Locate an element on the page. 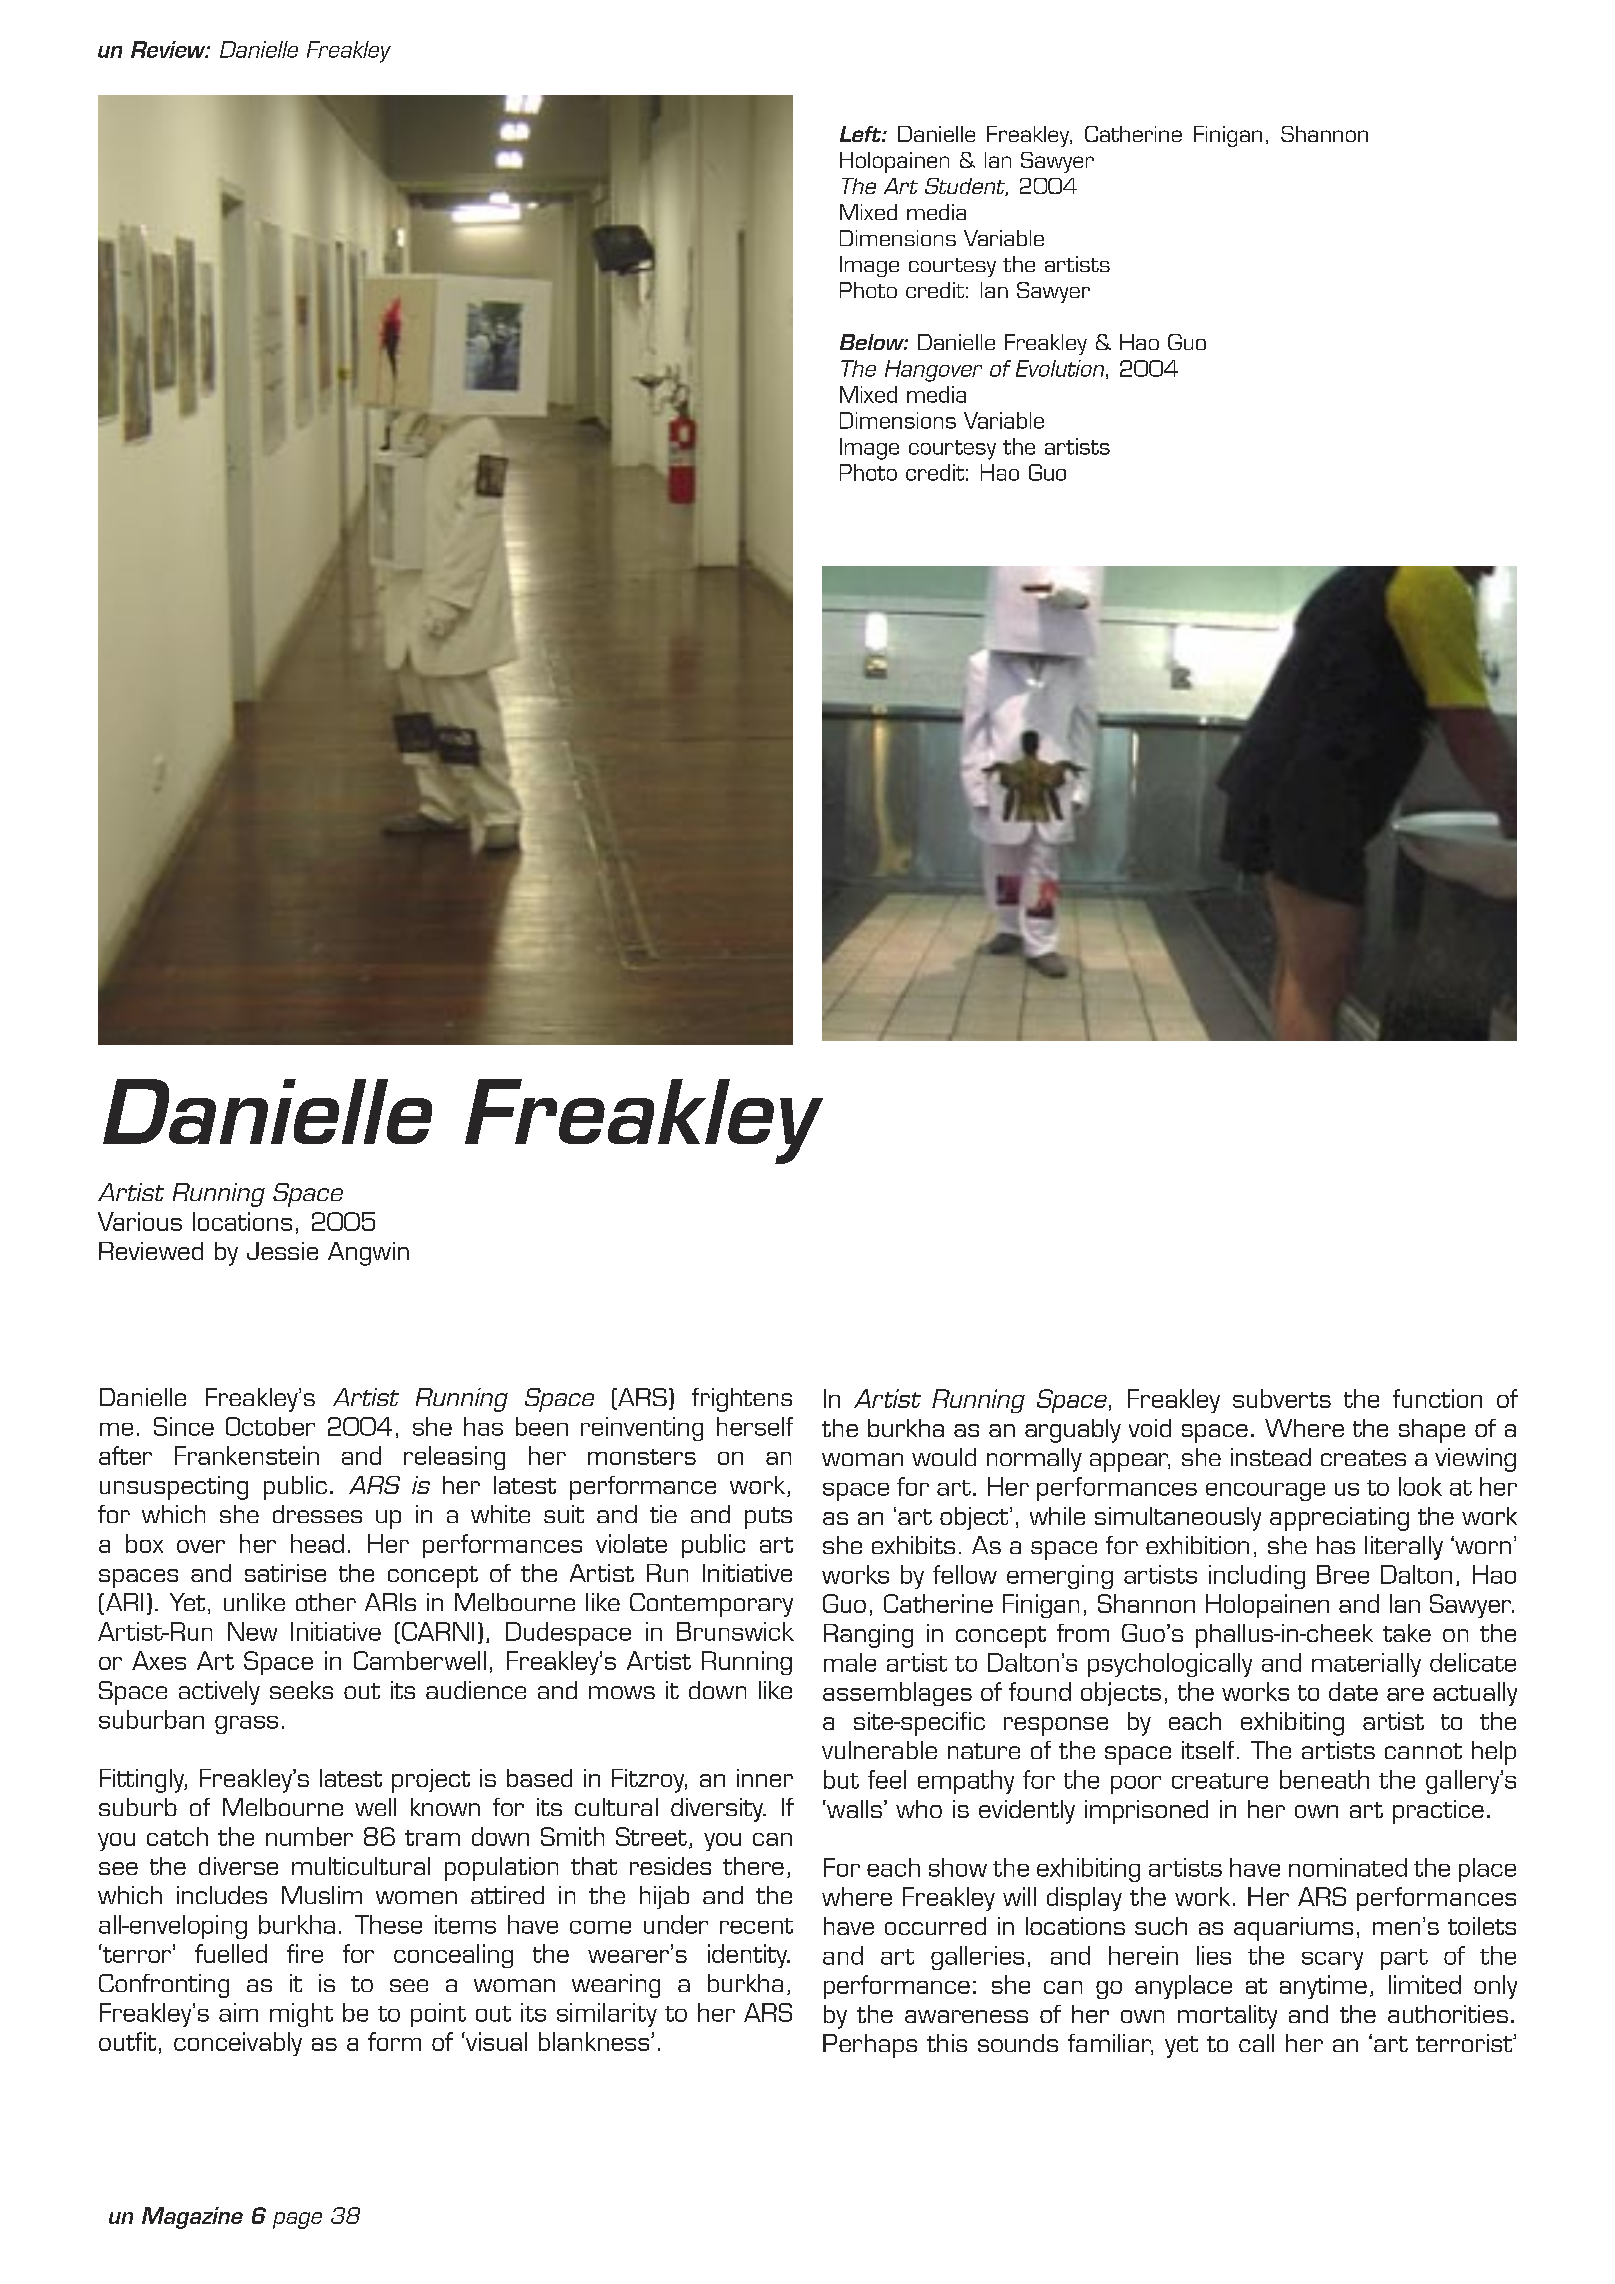 This page has height=2284, width=1615. subverts is located at coordinates (1282, 1398).
